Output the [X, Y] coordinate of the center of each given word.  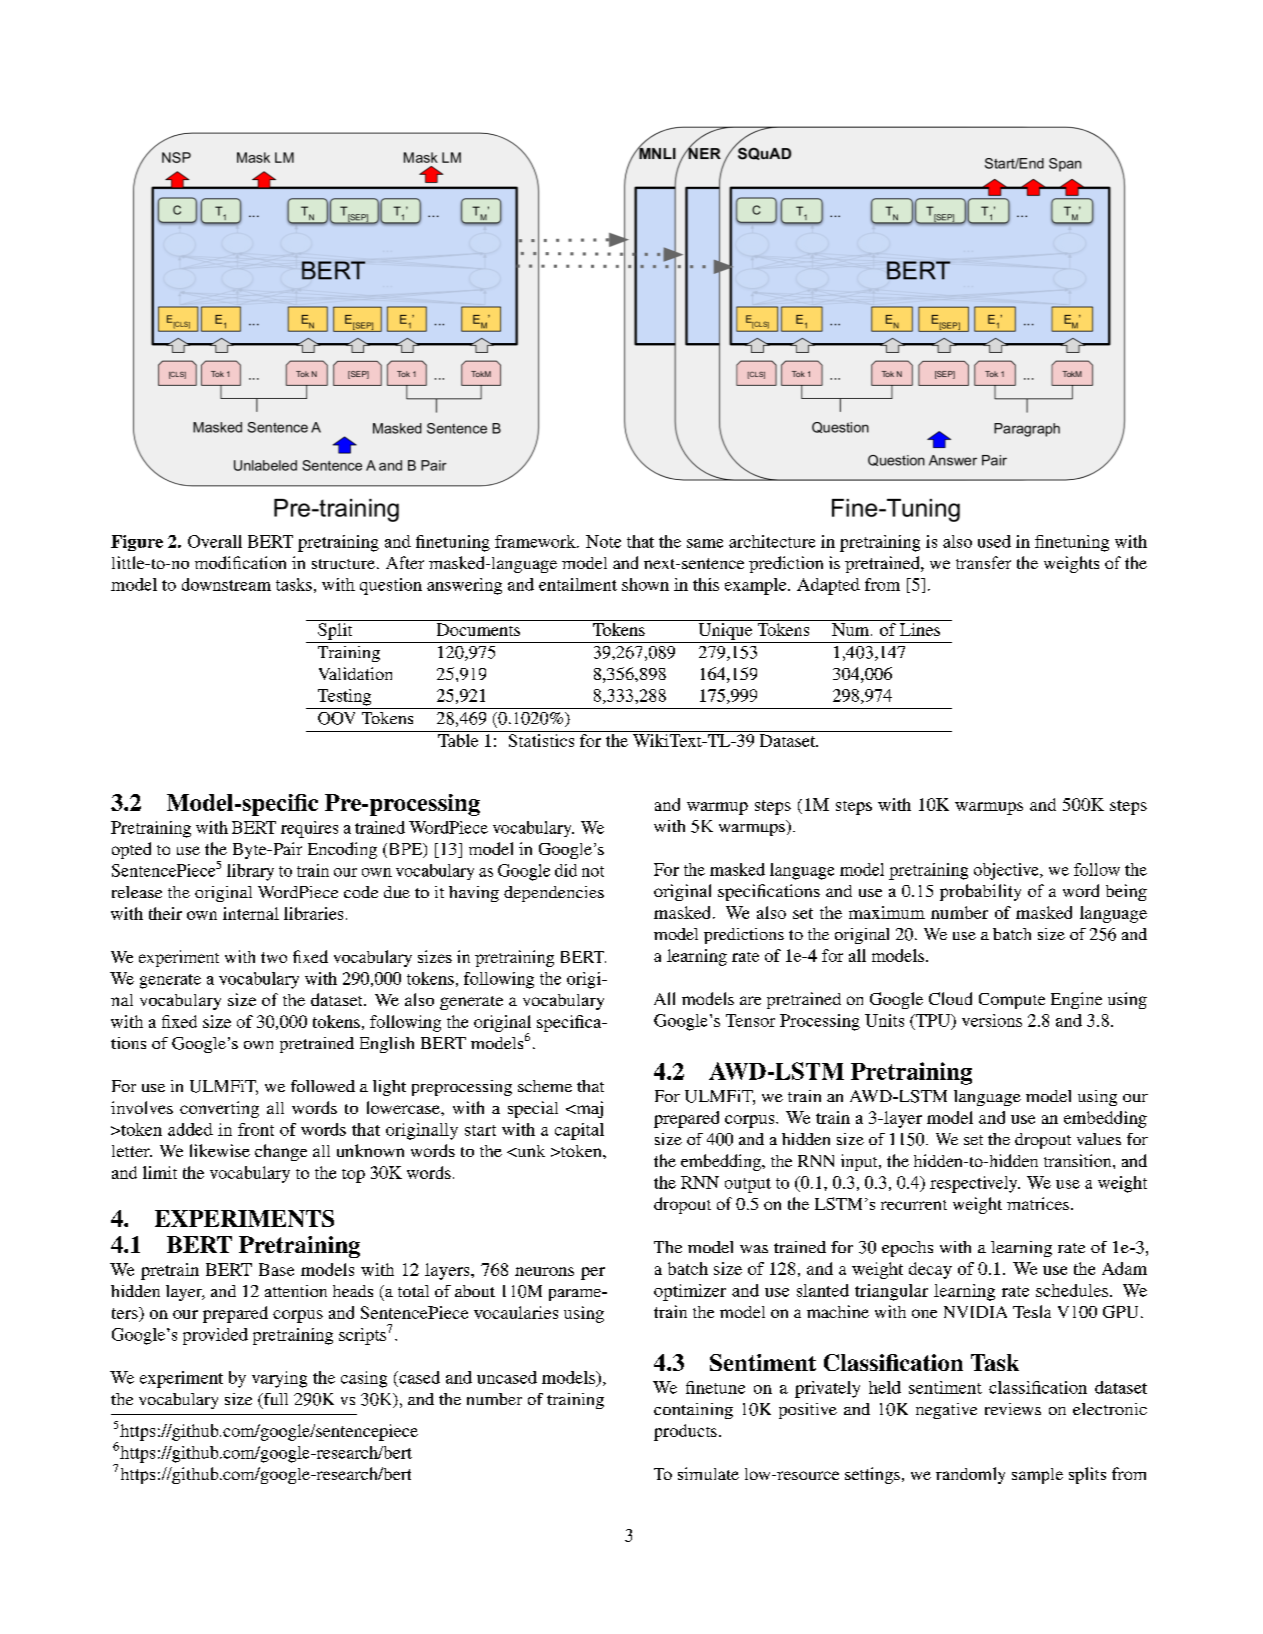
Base [276, 1269]
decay [930, 1270]
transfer [983, 562]
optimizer [690, 1292]
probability [980, 892]
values [1099, 1139]
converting [219, 1109]
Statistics [541, 740]
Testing [344, 697]
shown [645, 584]
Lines [920, 629]
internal [251, 913]
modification [240, 562]
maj [588, 1109]
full [274, 1400]
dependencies [554, 894]
